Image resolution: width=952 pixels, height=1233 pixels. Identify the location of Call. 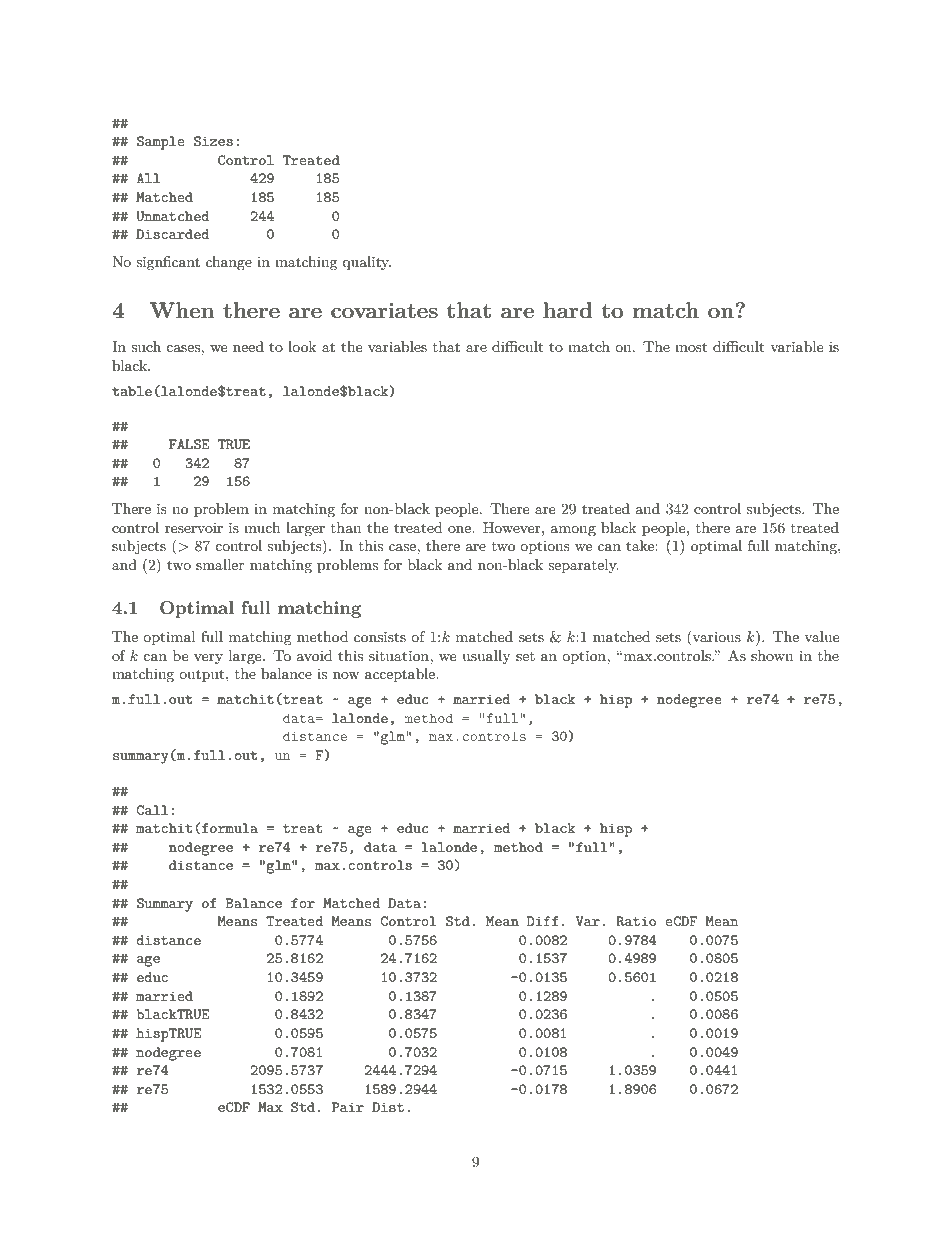
(152, 810).
